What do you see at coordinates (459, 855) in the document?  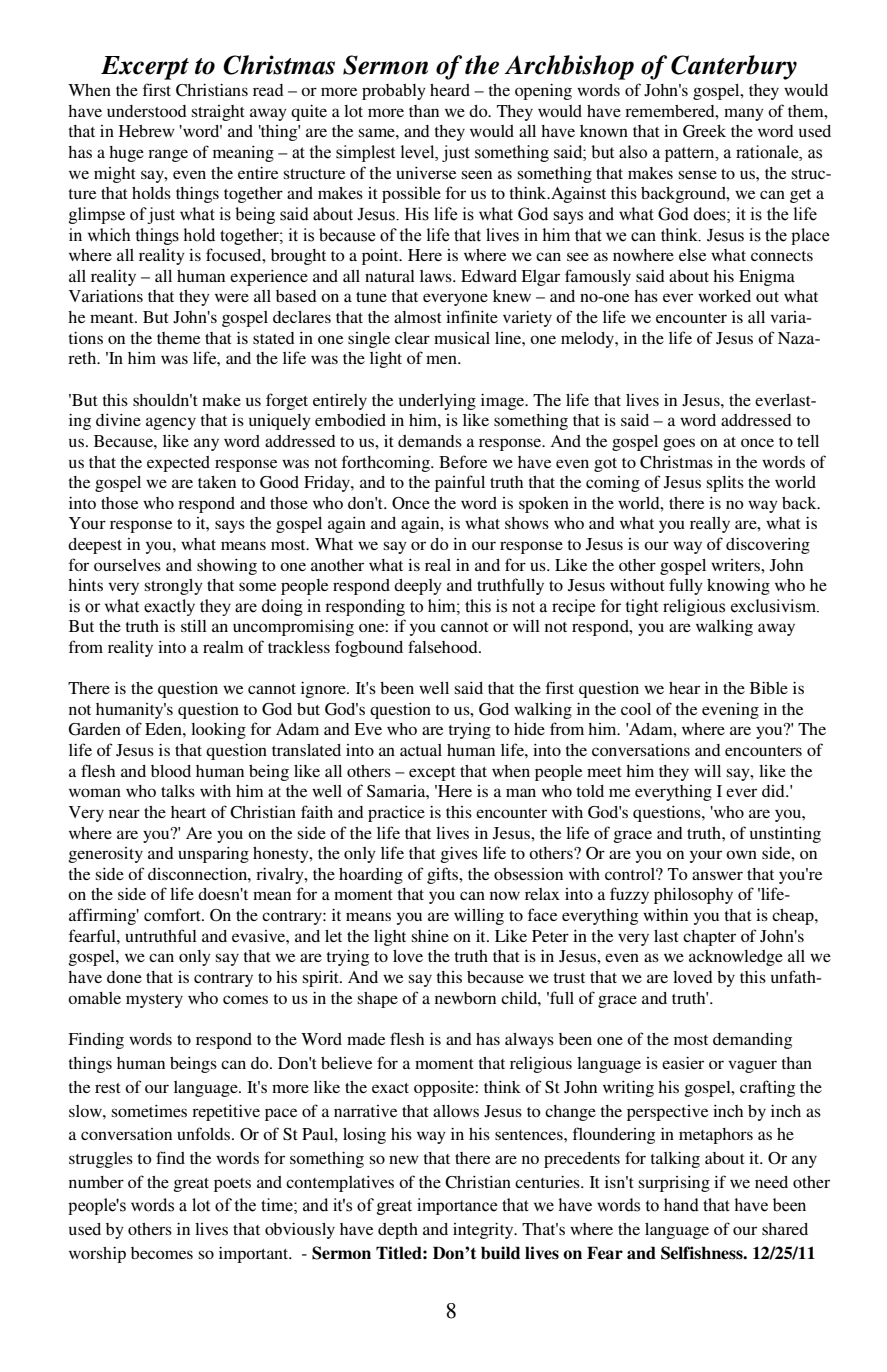 I see `gives` at bounding box center [459, 855].
